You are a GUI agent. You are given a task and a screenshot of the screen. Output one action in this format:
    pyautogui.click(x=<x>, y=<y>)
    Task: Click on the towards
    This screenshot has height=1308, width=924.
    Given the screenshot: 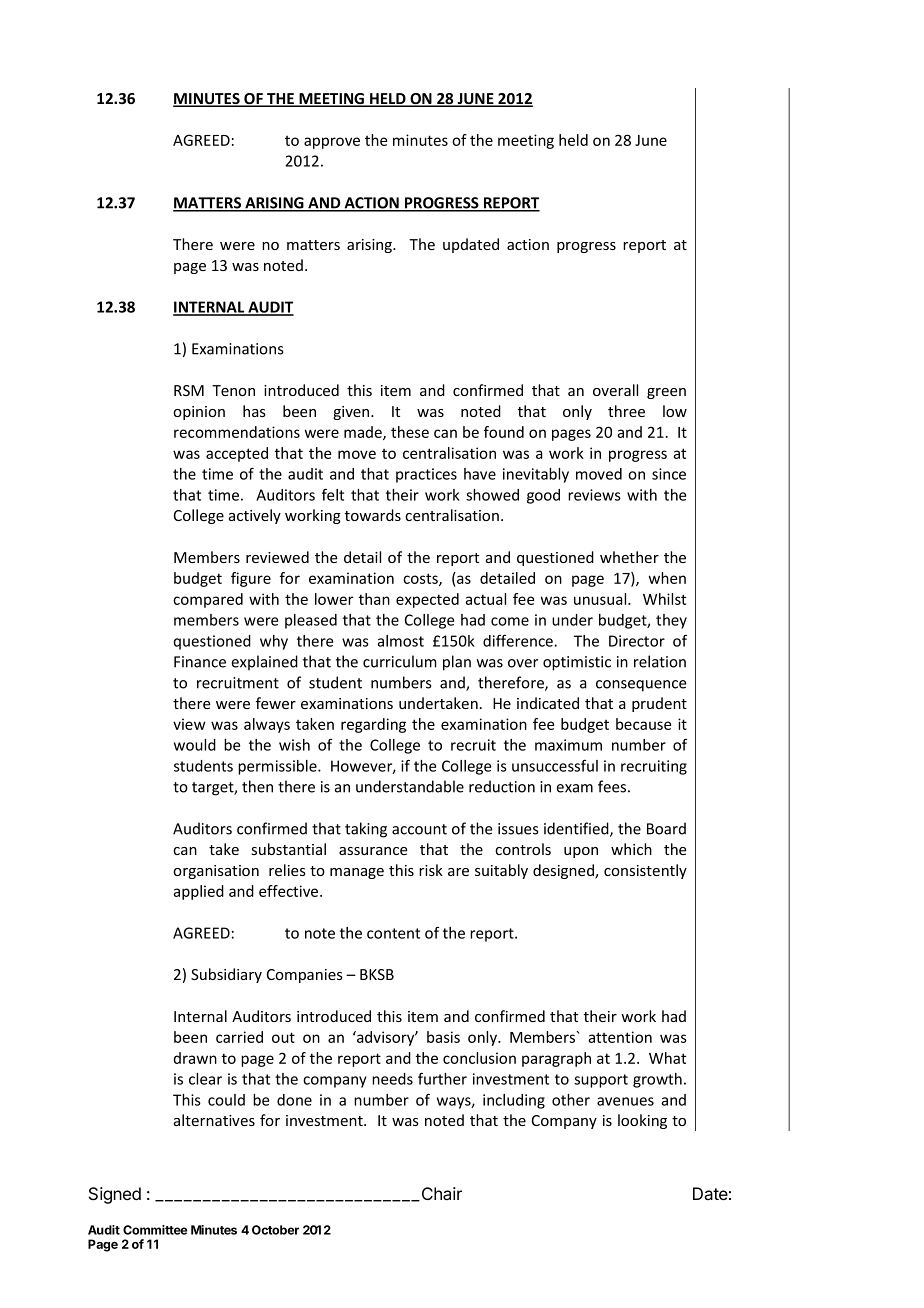 What is the action you would take?
    pyautogui.click(x=373, y=515)
